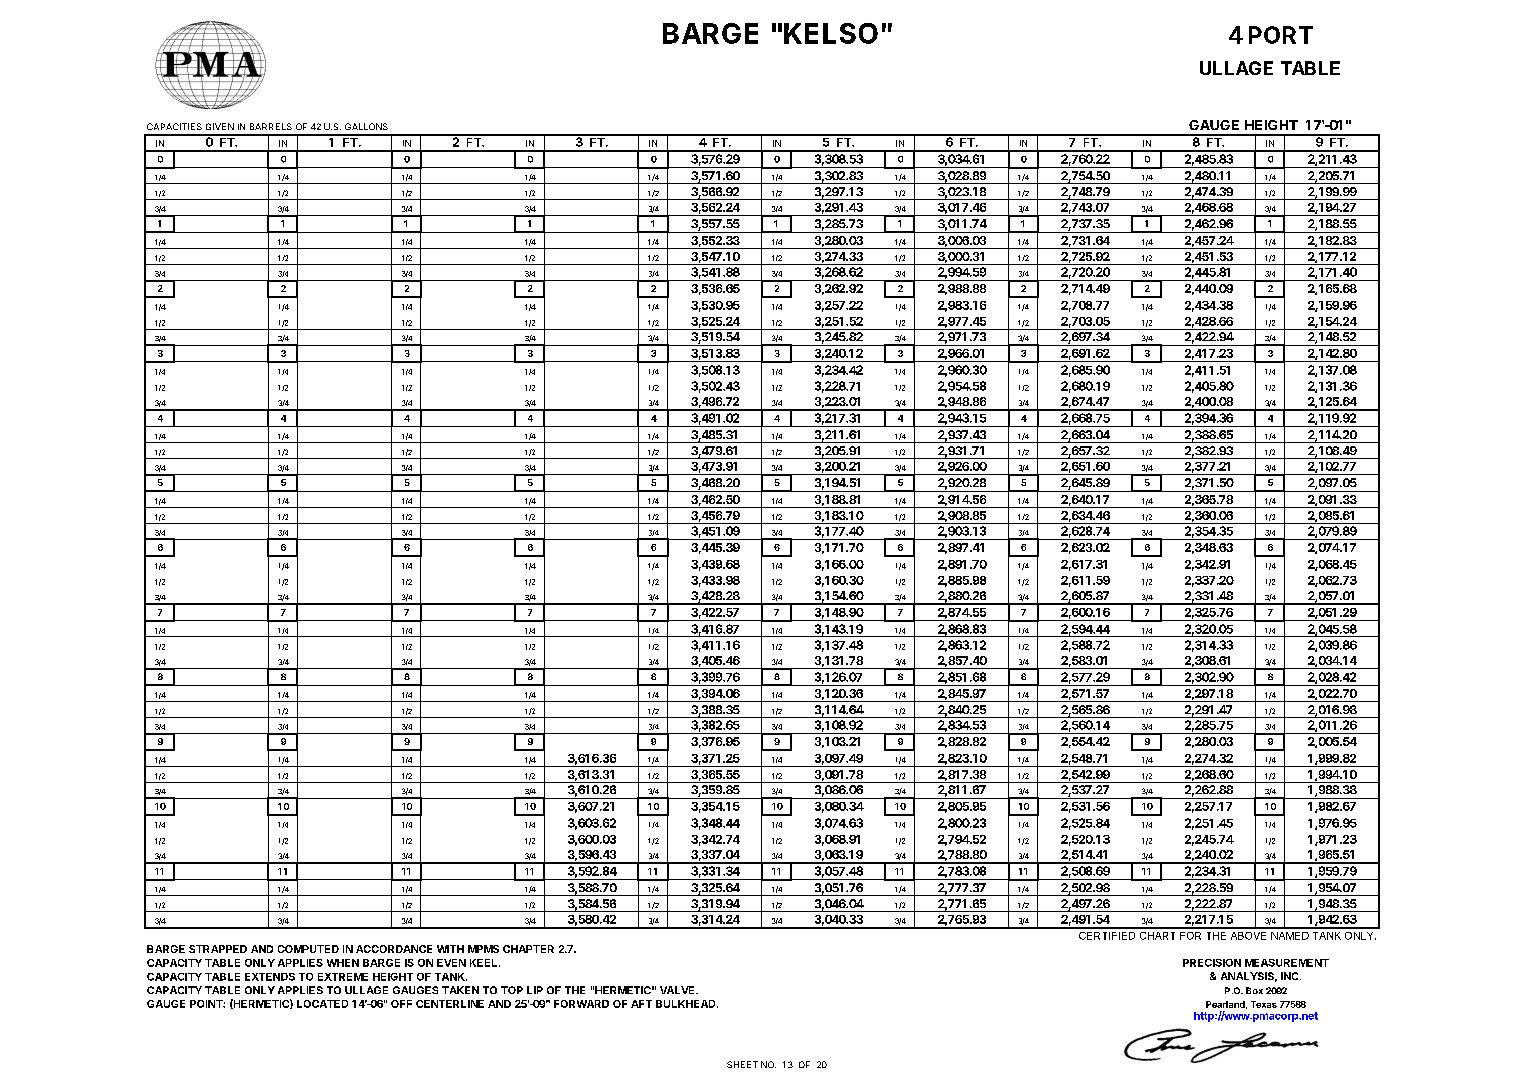  I want to click on LOCATED, so click(322, 1004).
